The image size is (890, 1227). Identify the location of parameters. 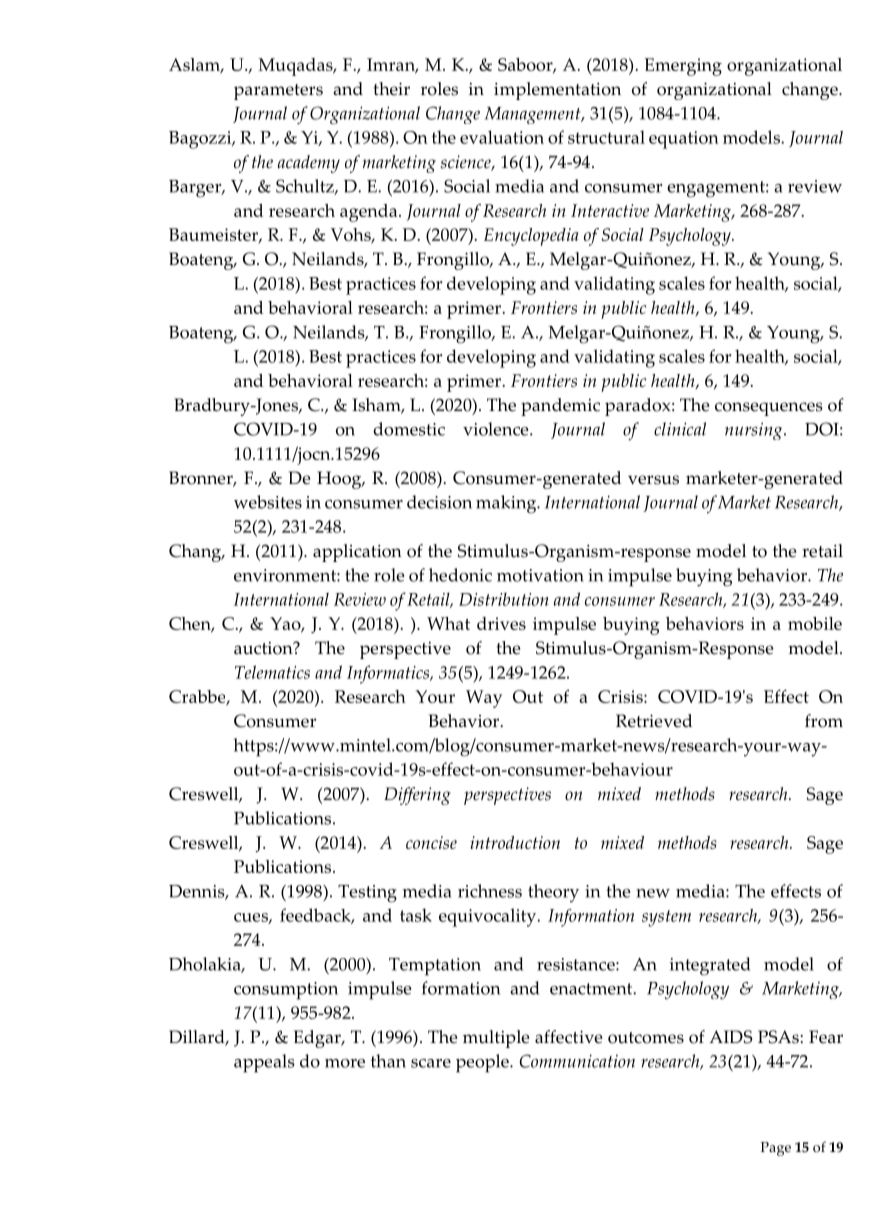
(278, 92).
